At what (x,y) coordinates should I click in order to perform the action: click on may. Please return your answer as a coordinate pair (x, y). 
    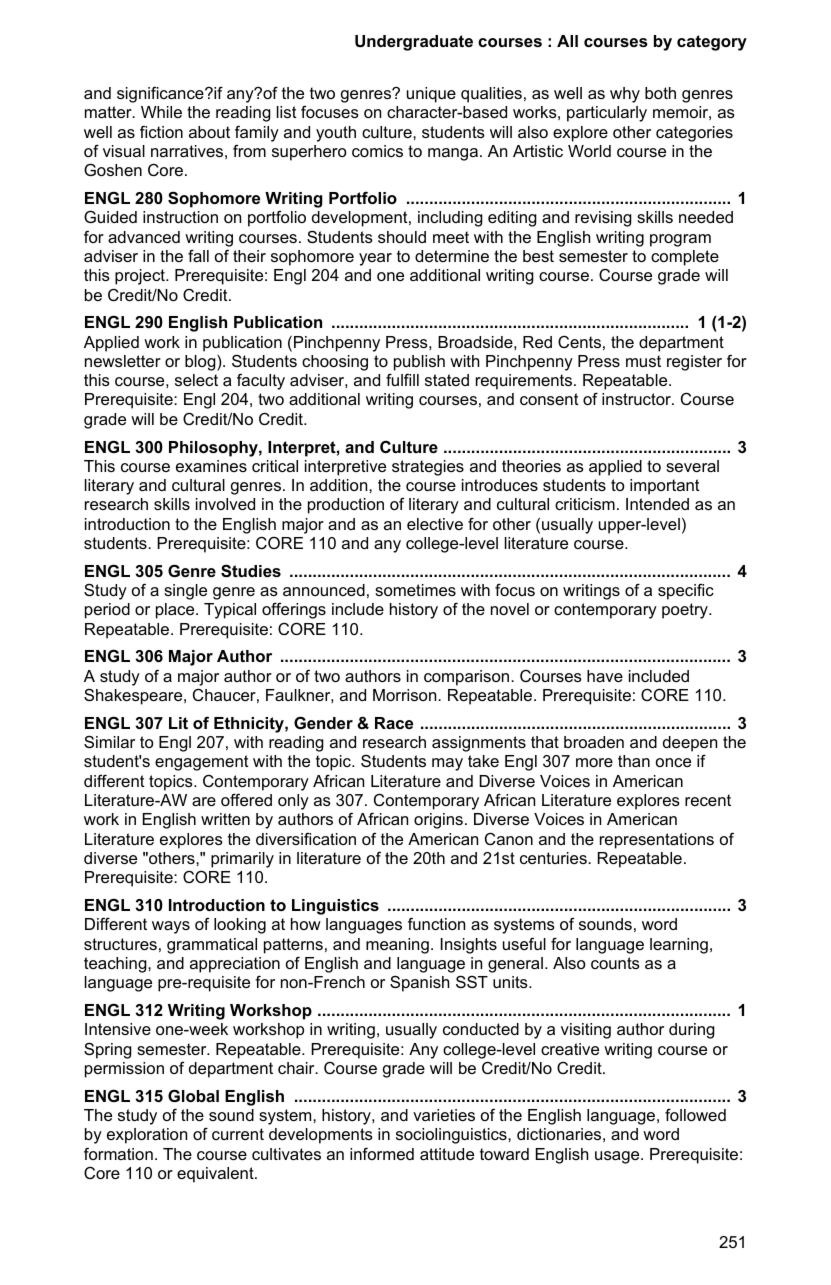
    Looking at the image, I should click on (447, 764).
